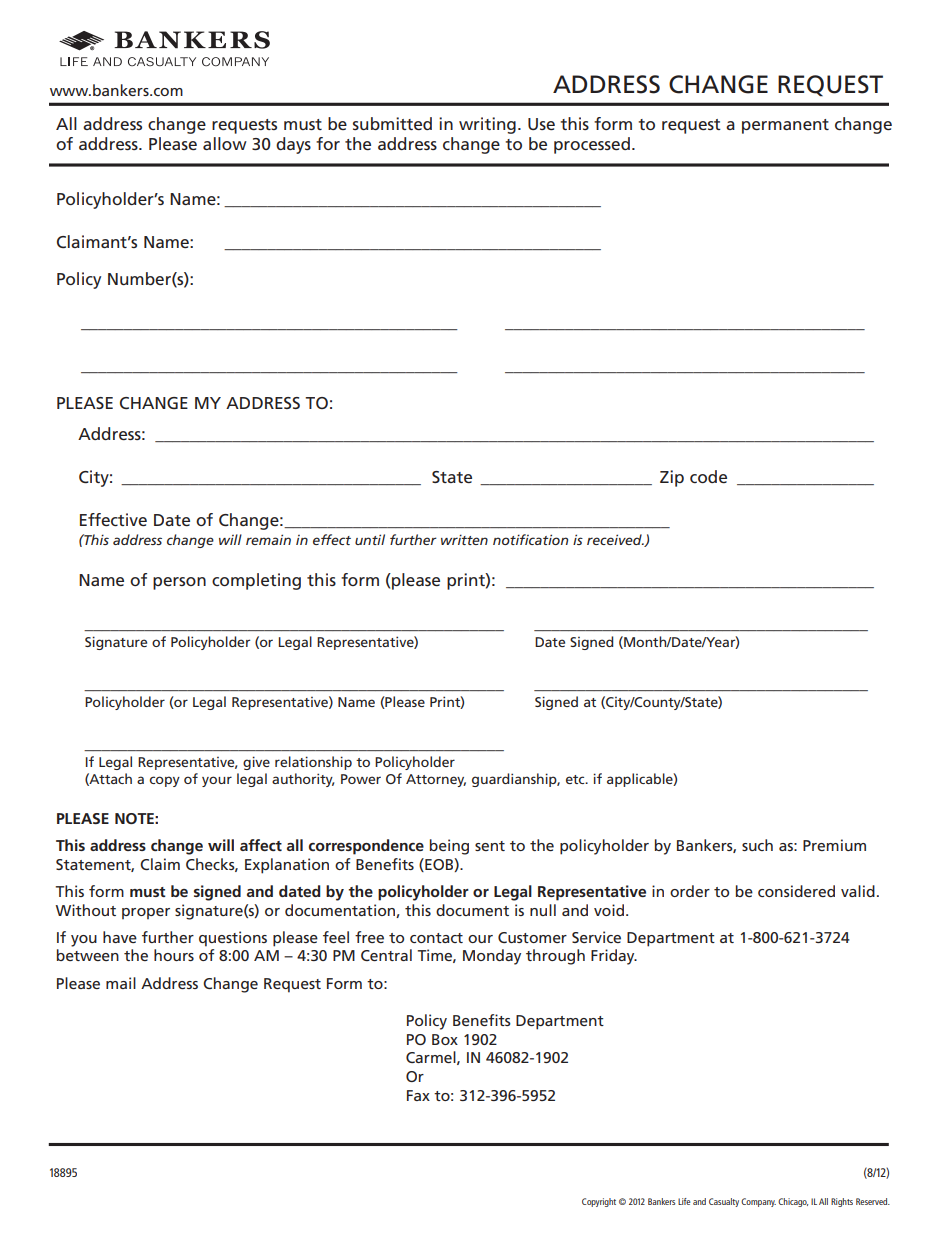 This page has width=952, height=1233. Describe the element at coordinates (796, 891) in the page. I see `considered` at that location.
